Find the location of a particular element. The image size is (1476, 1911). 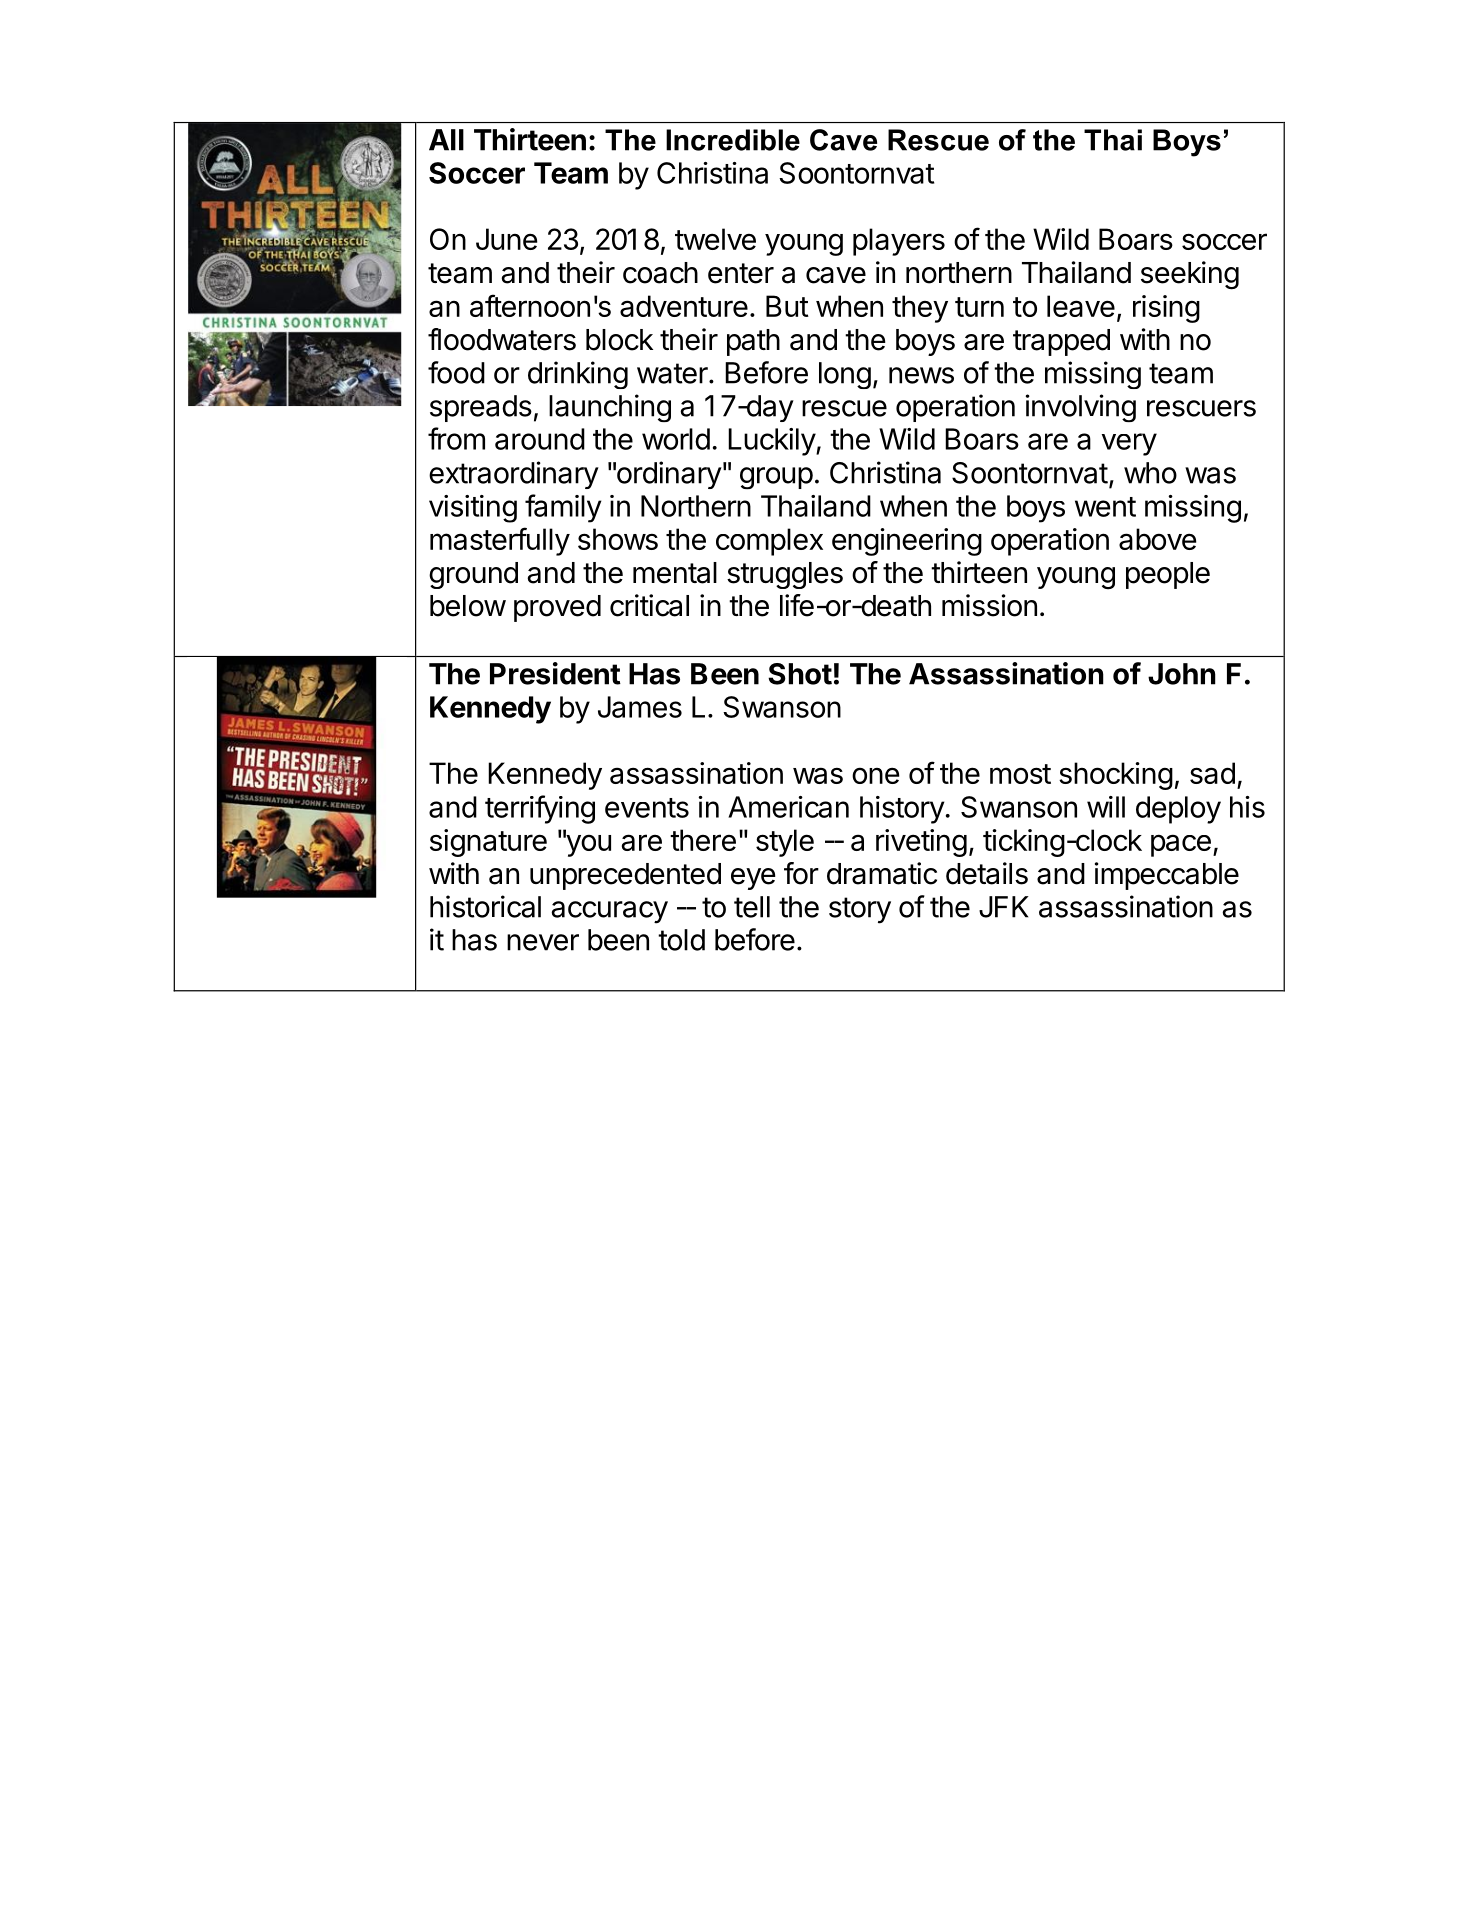

John is located at coordinates (1182, 674).
